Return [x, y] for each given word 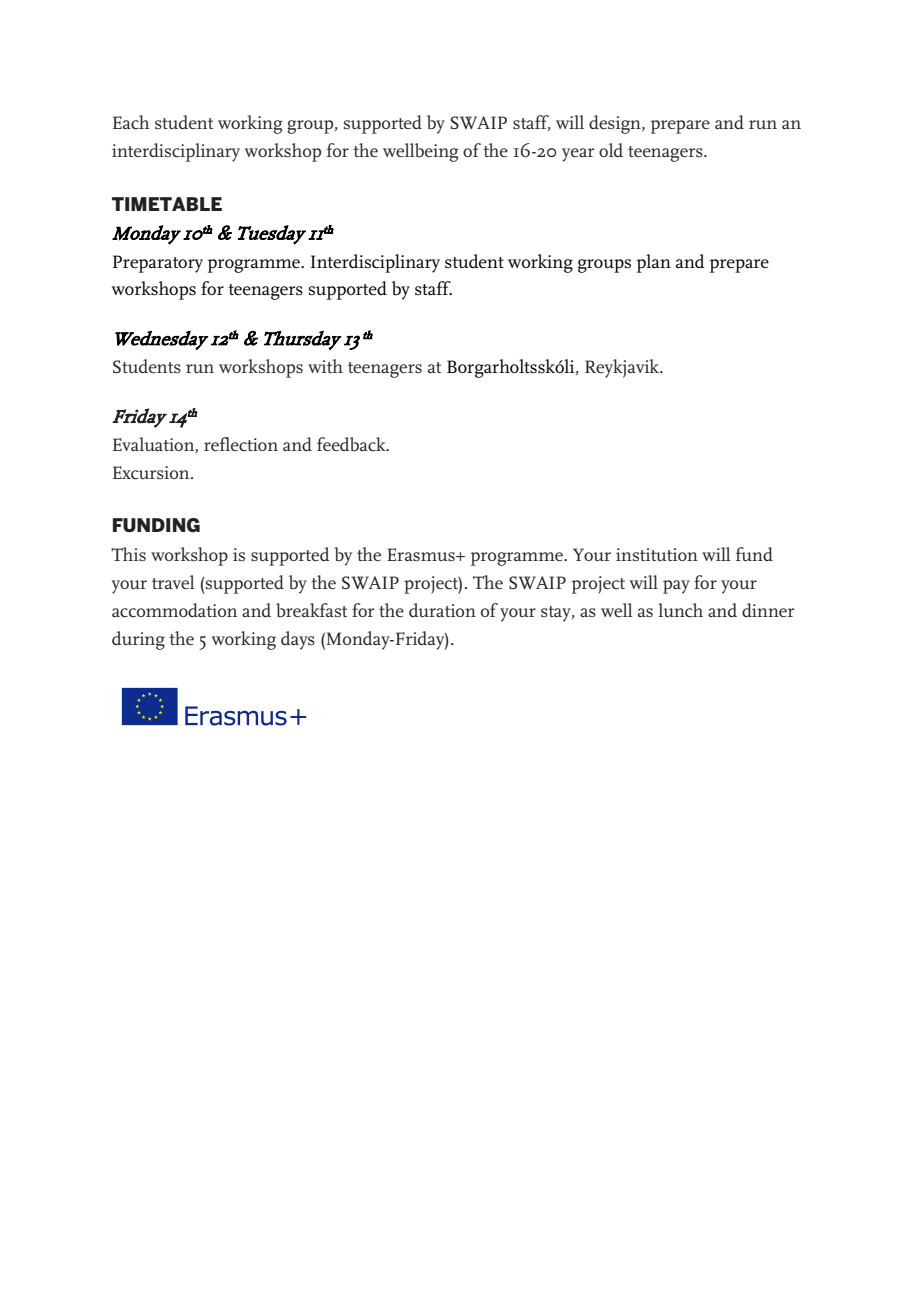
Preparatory [158, 264]
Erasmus [422, 555]
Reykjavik [623, 368]
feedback [352, 444]
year [578, 155]
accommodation [174, 610]
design [616, 124]
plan [653, 263]
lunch [680, 610]
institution [657, 554]
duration [442, 610]
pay [676, 587]
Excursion [152, 473]
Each [131, 122]
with [325, 366]
